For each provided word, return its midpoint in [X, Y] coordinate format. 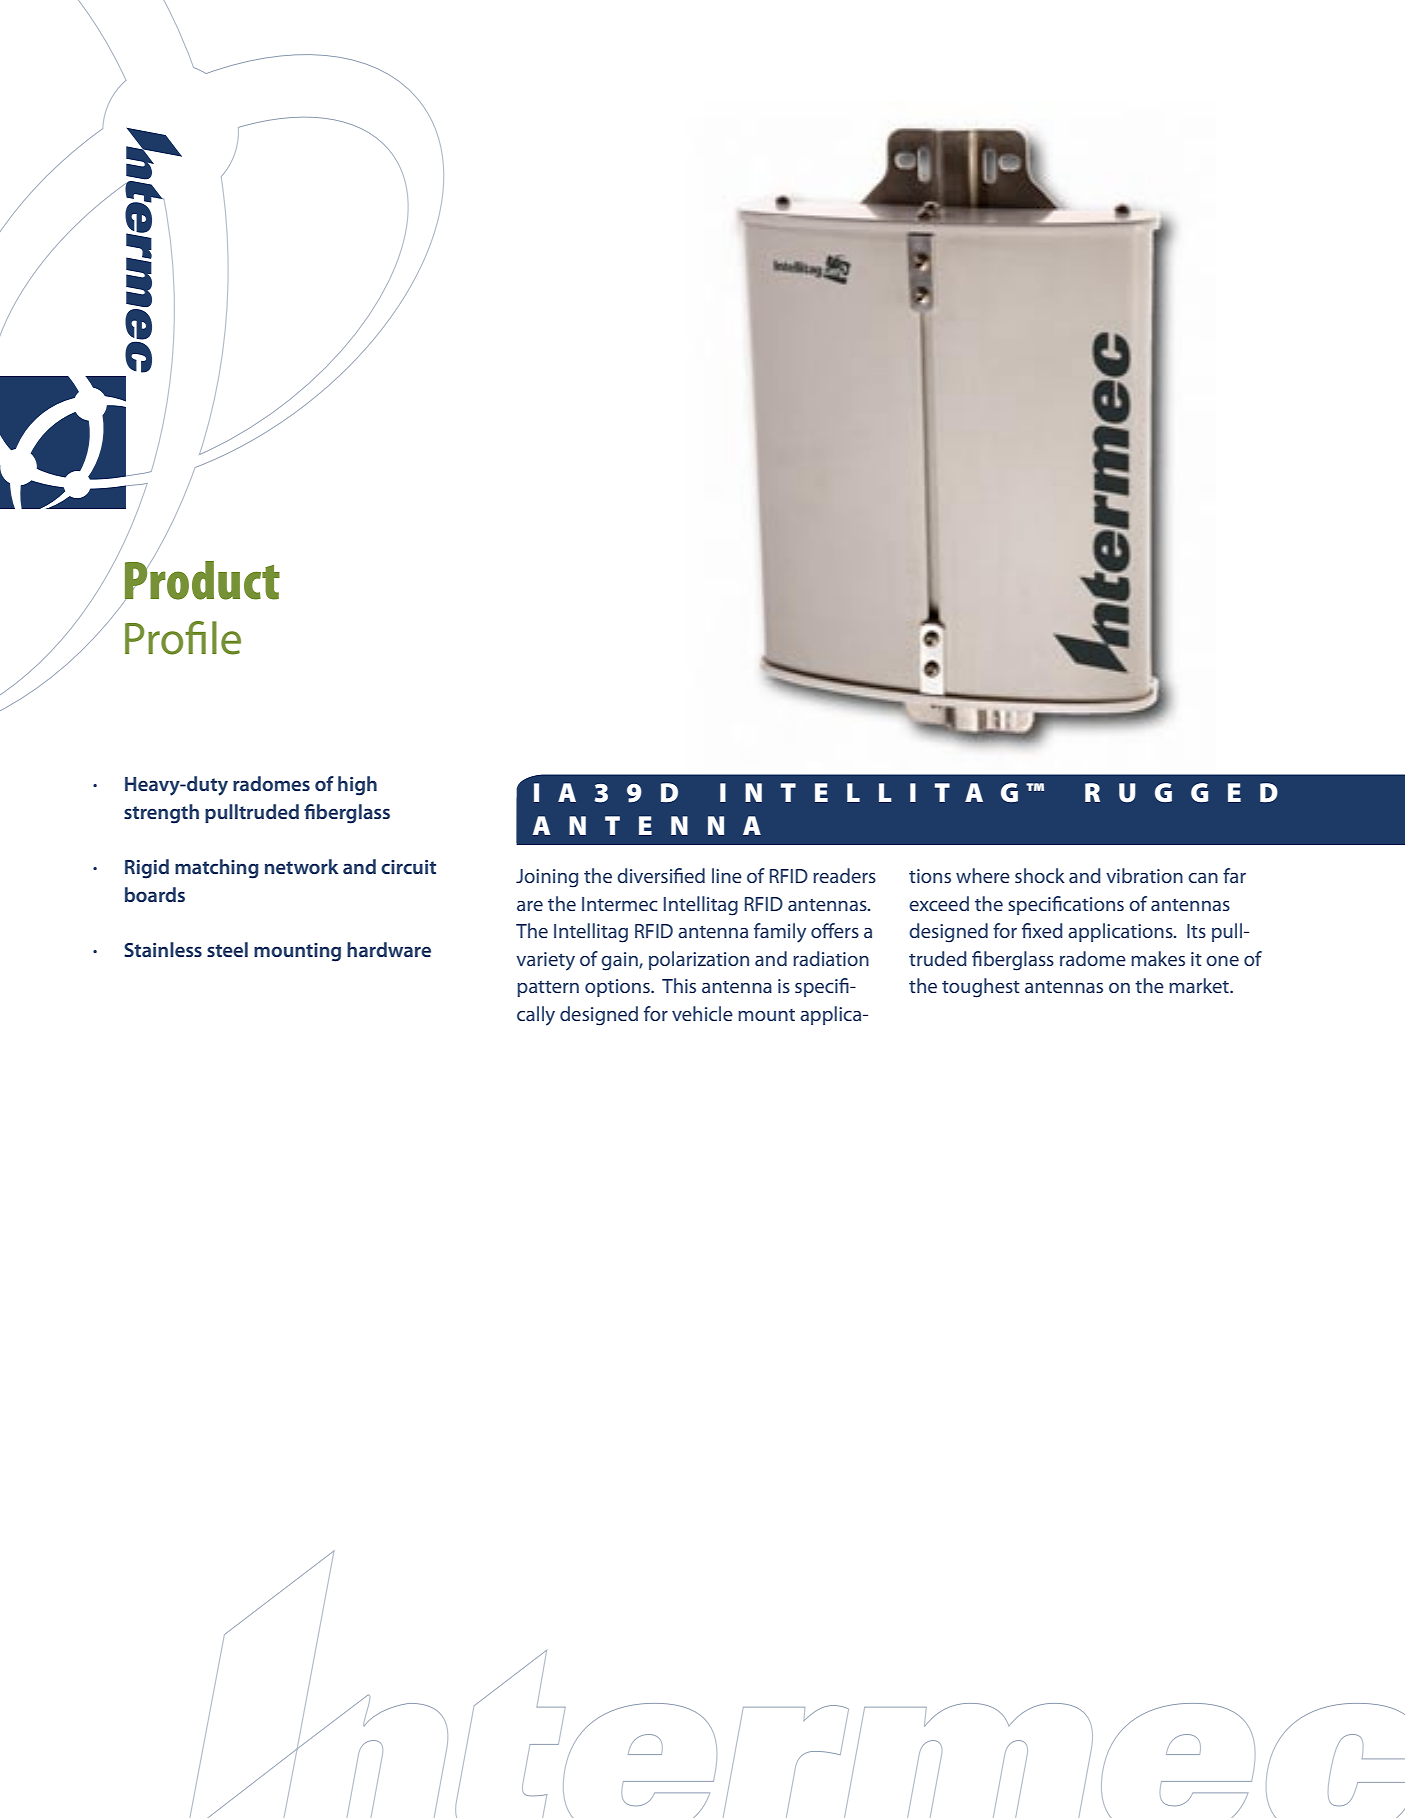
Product [202, 580]
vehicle [702, 1013]
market [1200, 985]
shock [1040, 875]
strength [161, 814]
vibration [1144, 875]
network [301, 866]
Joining [547, 878]
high [357, 786]
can [1203, 878]
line [727, 875]
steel [227, 949]
